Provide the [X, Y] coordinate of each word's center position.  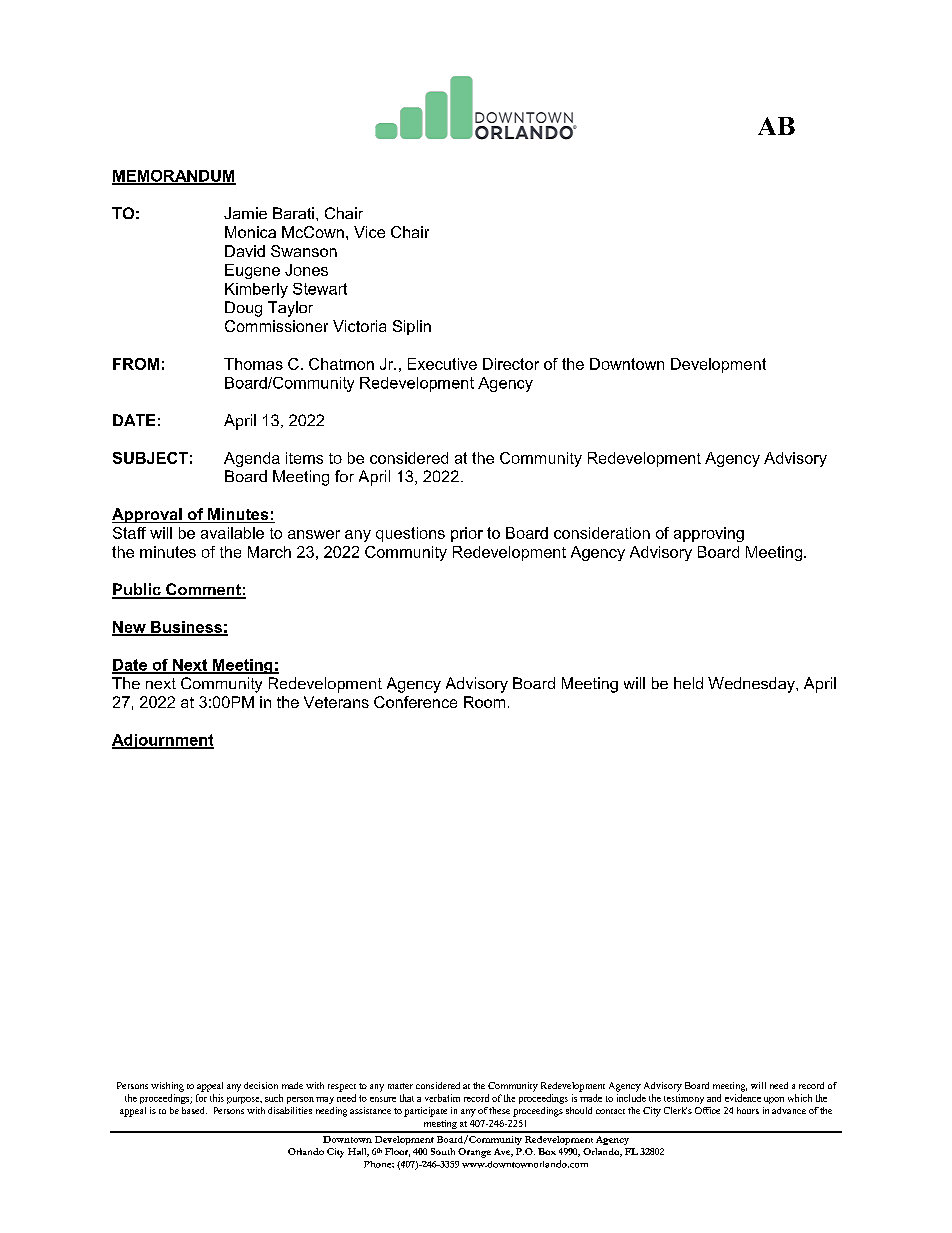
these [499, 1110]
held [688, 683]
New [130, 628]
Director [511, 364]
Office [707, 1110]
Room [484, 702]
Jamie [245, 213]
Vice [369, 232]
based [194, 1110]
